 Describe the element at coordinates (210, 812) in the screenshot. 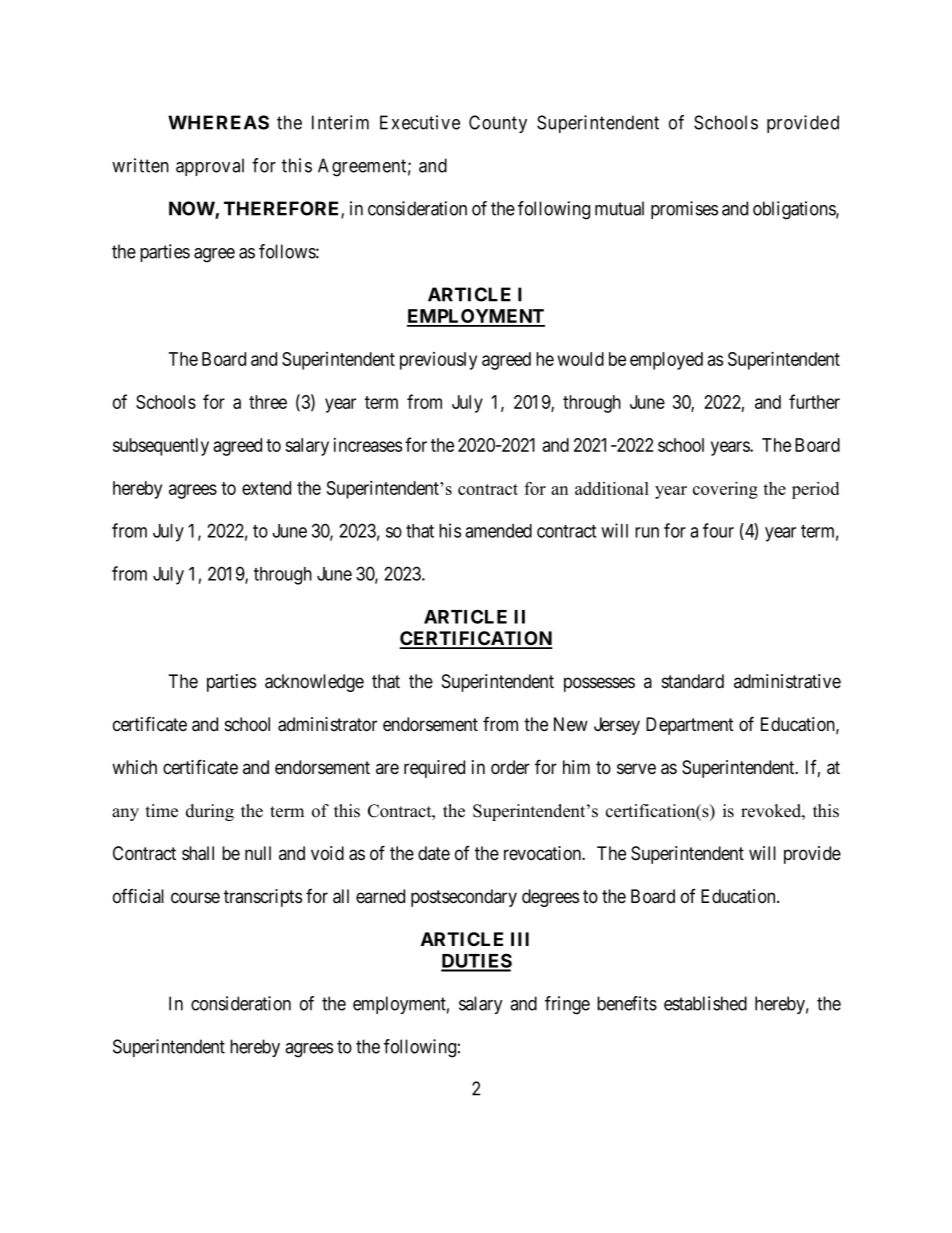

I see `during` at that location.
